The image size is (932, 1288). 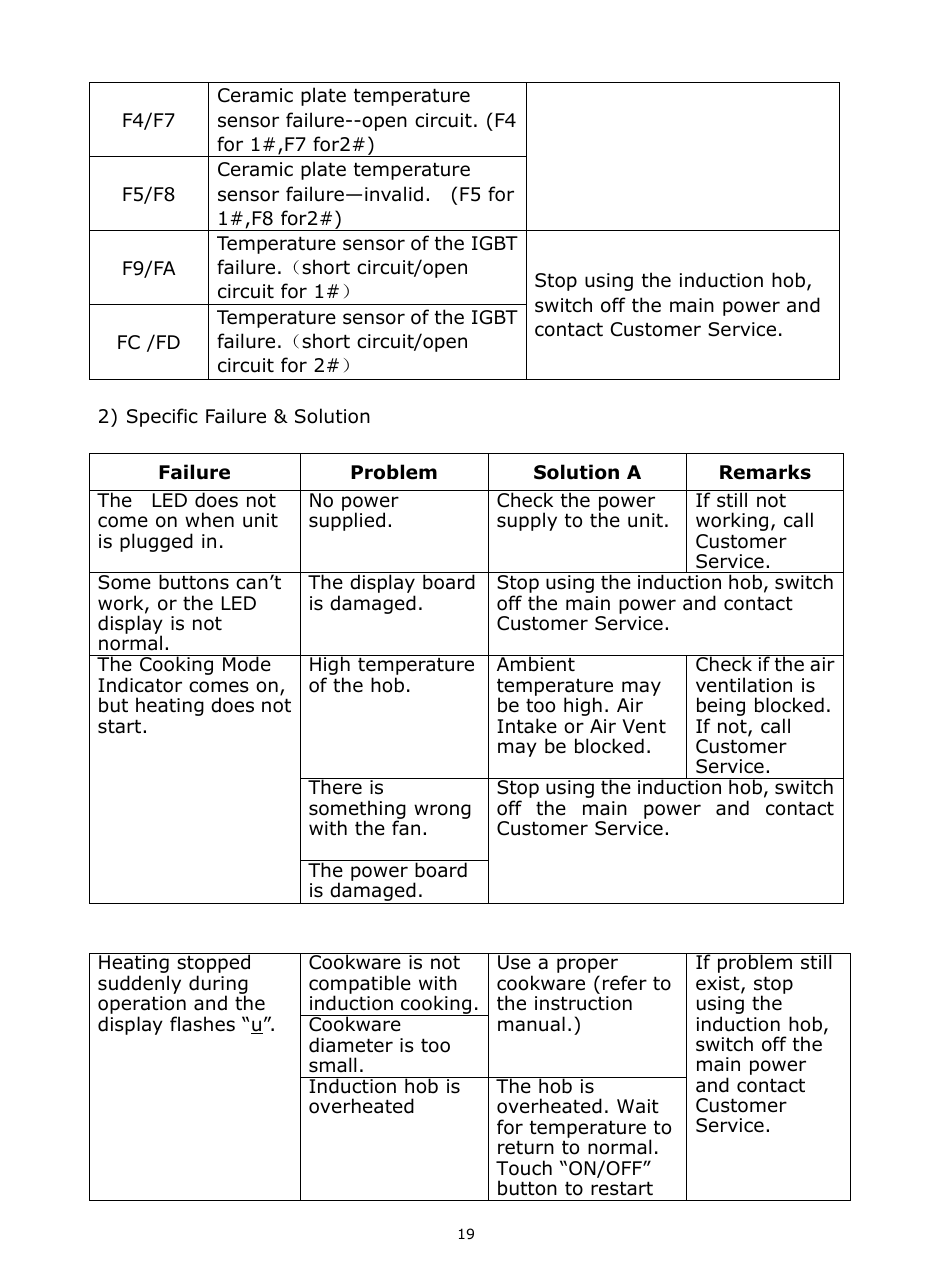 I want to click on being, so click(x=721, y=708).
